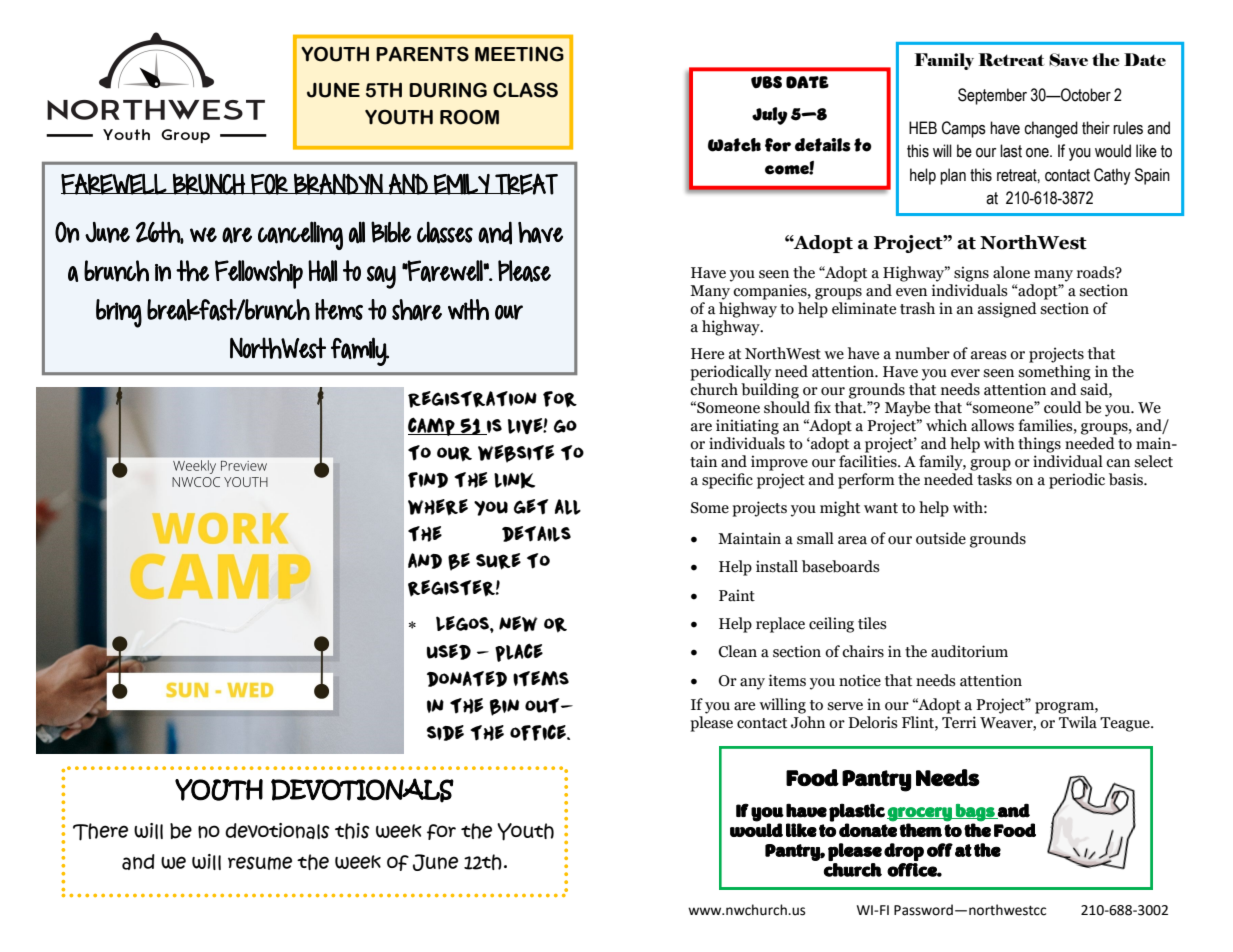 The width and height of the page is (1233, 952). I want to click on Clean, so click(738, 651).
